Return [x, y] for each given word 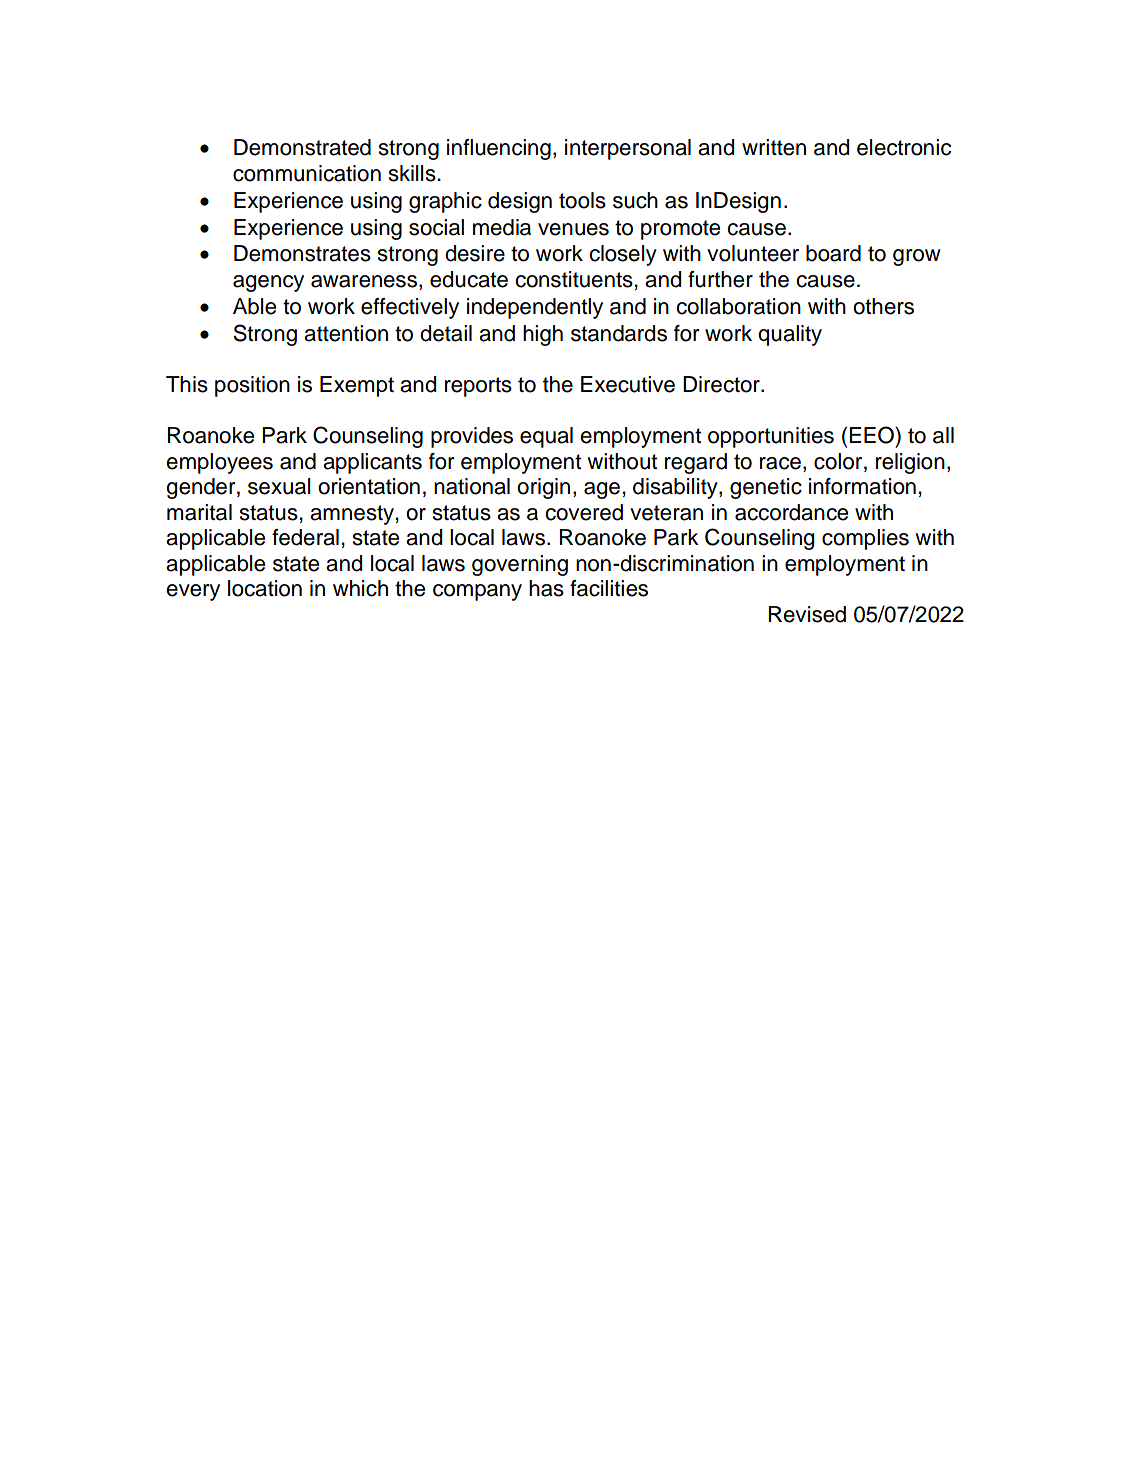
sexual [279, 486]
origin [543, 488]
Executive [628, 384]
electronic [904, 147]
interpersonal [628, 149]
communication [307, 173]
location [265, 588]
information [862, 486]
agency [268, 283]
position [252, 386]
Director [722, 384]
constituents [574, 279]
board [833, 253]
